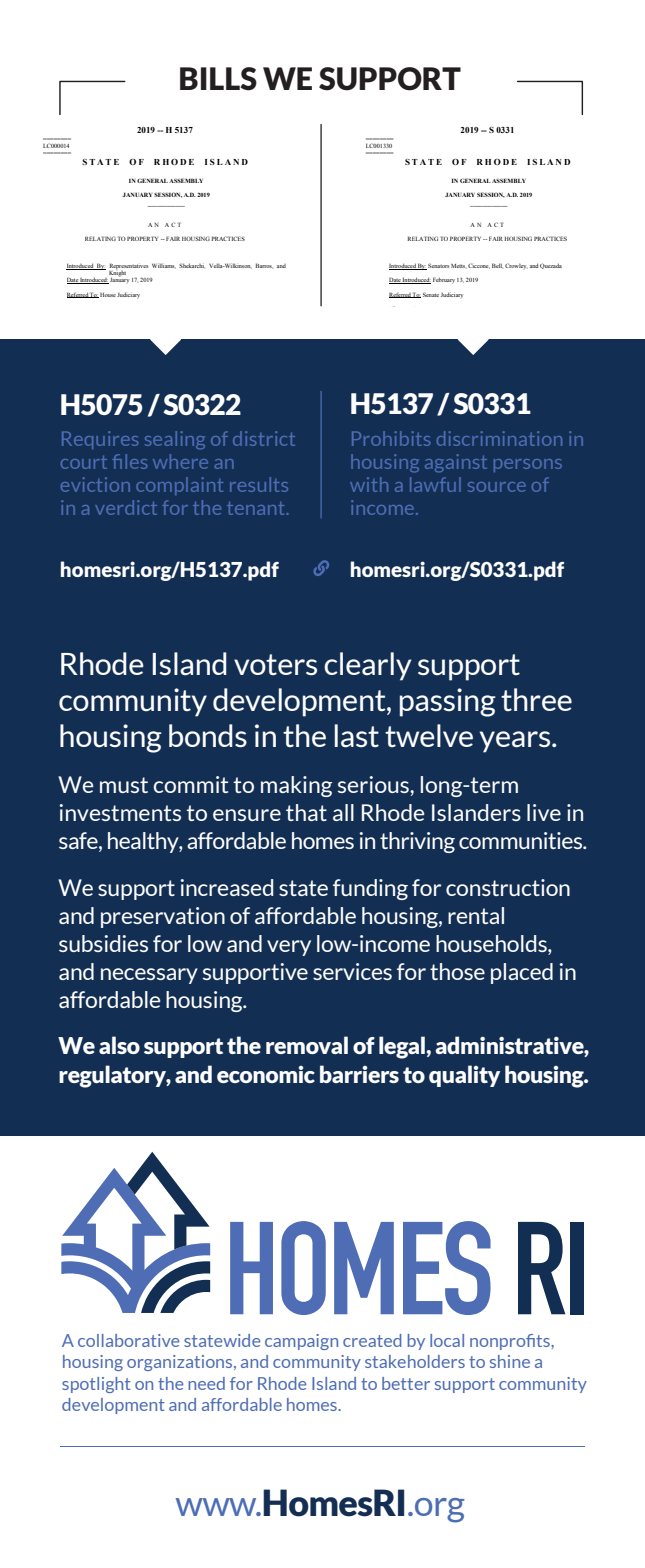 The image size is (645, 1568). Describe the element at coordinates (357, 736) in the page. I see `last` at that location.
